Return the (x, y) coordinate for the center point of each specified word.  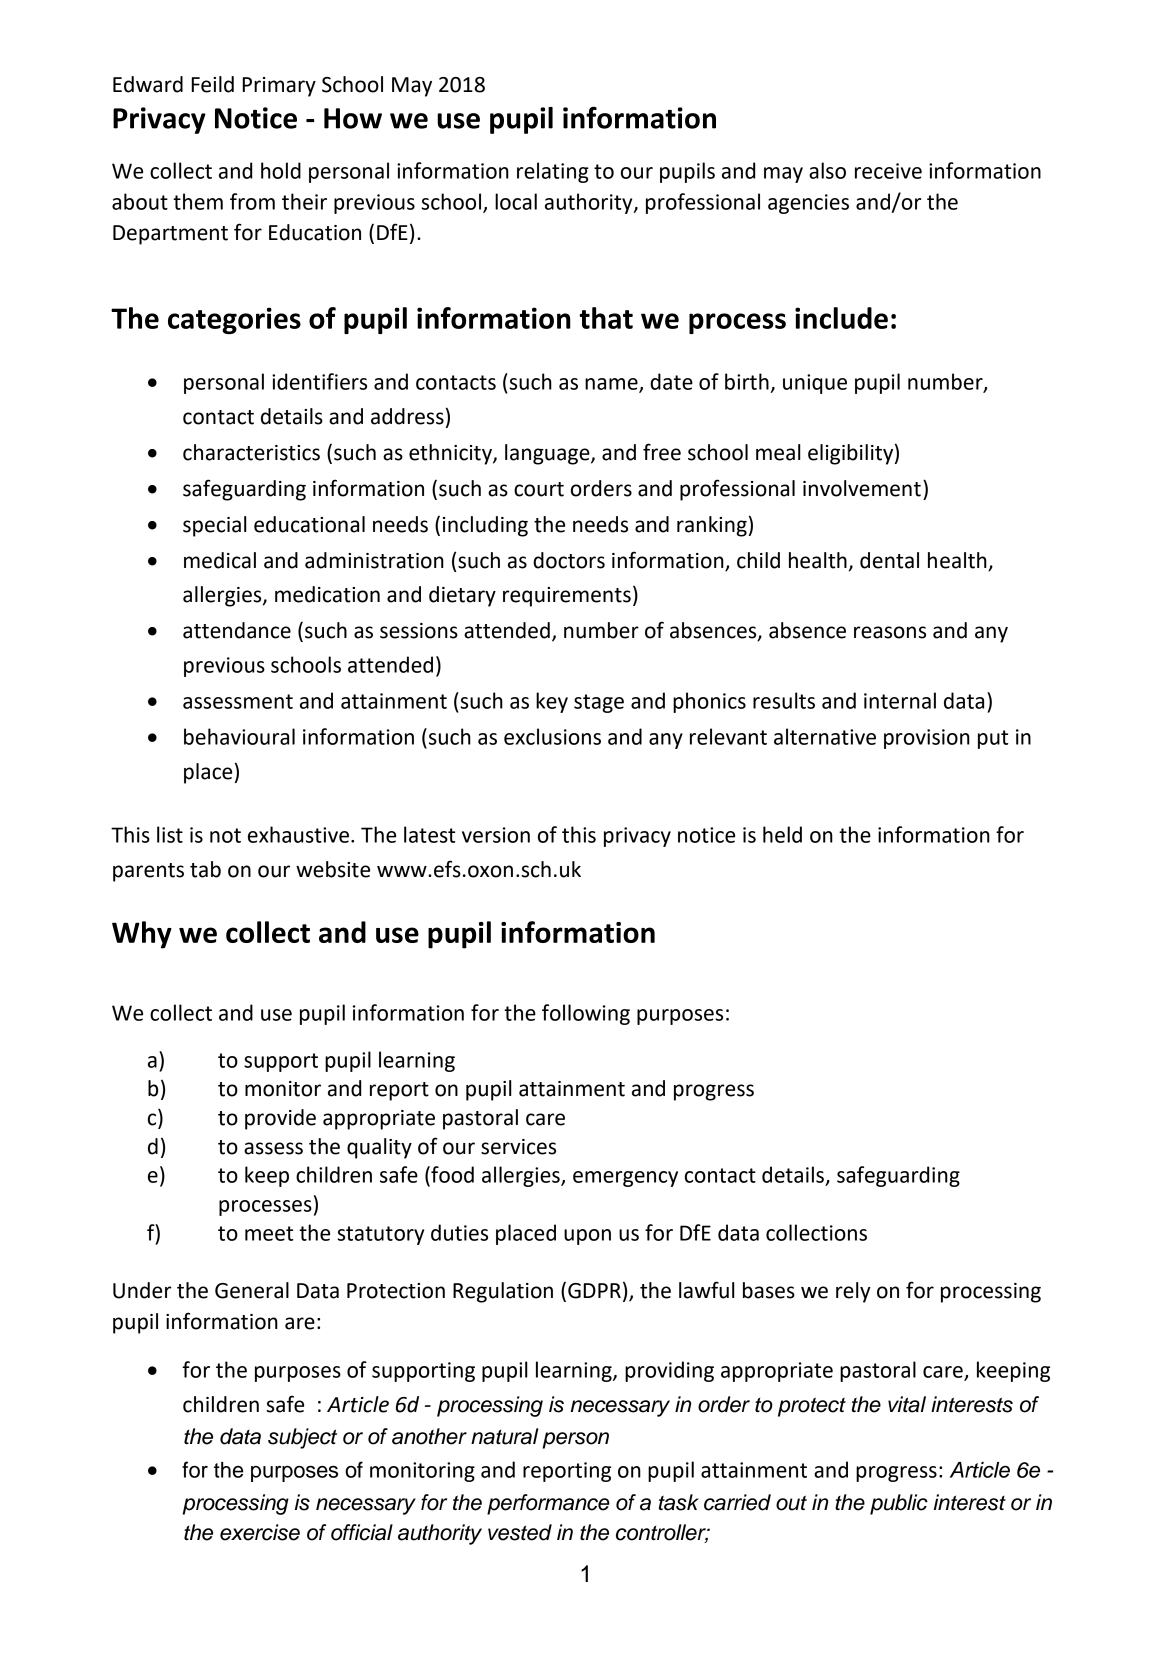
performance (548, 1504)
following (586, 1014)
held (782, 834)
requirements (567, 597)
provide (280, 1119)
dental (889, 560)
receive (888, 171)
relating (553, 172)
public (899, 1504)
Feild (212, 84)
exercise (260, 1532)
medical (220, 560)
